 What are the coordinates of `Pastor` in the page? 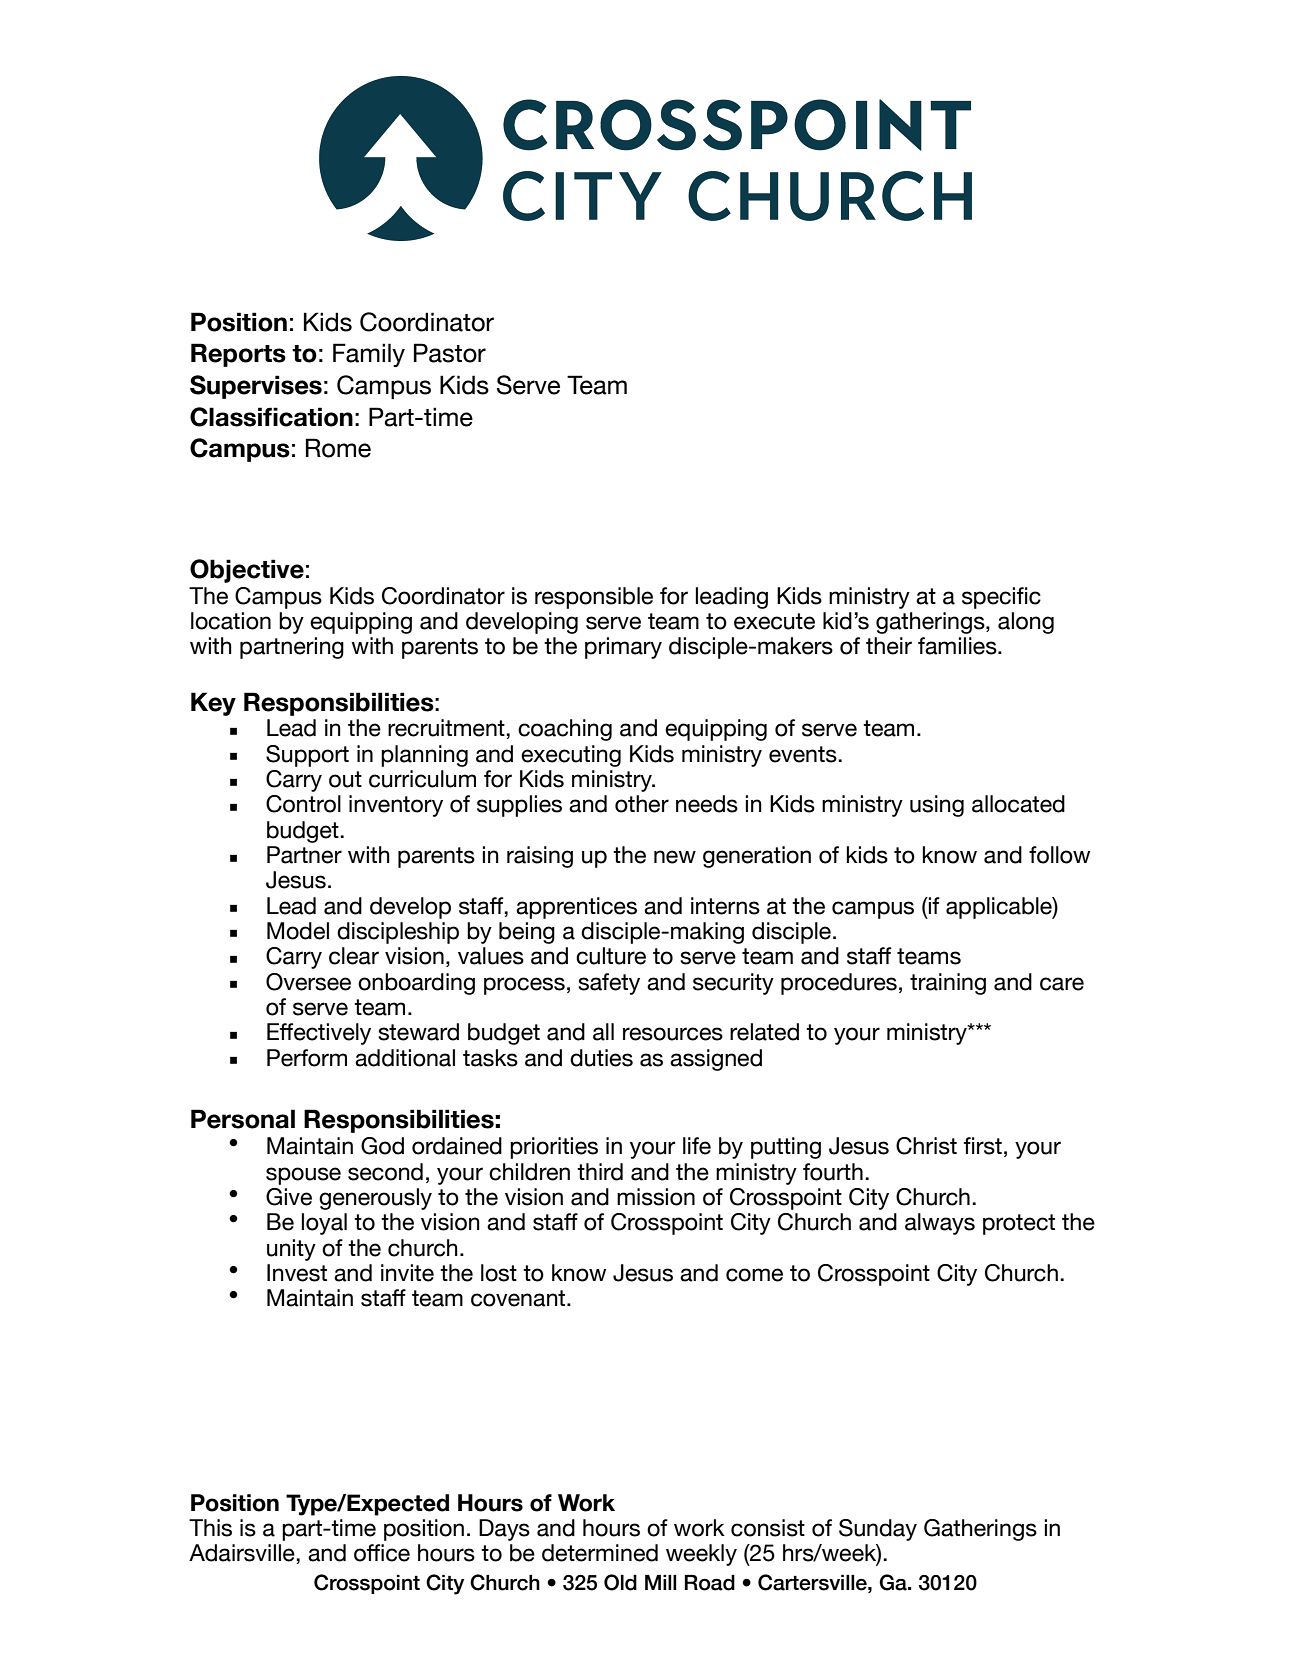 It's located at (450, 353).
